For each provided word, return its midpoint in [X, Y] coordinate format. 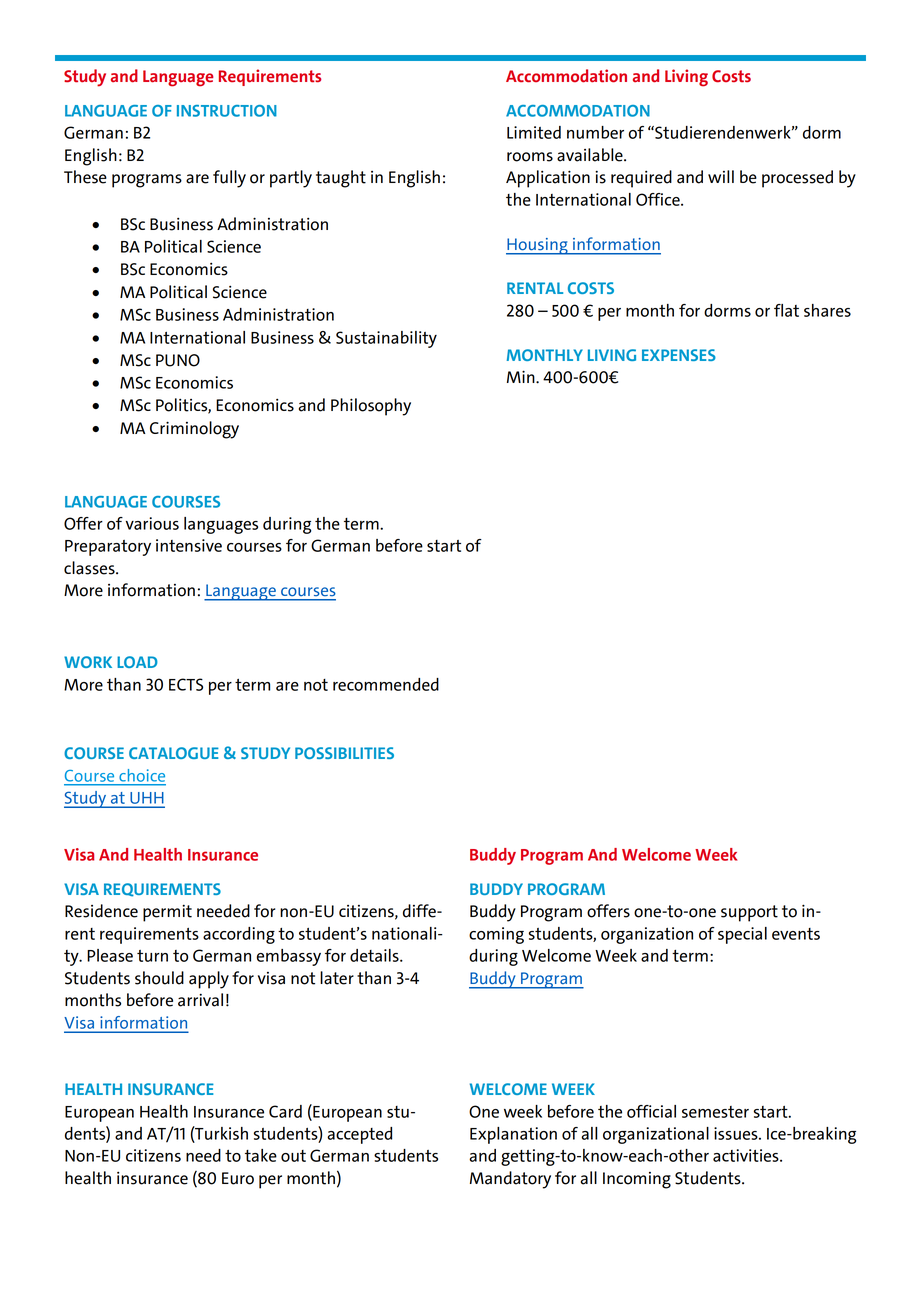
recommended [386, 684]
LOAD [137, 662]
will [721, 176]
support [749, 913]
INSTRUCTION [227, 111]
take [261, 1155]
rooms [530, 157]
